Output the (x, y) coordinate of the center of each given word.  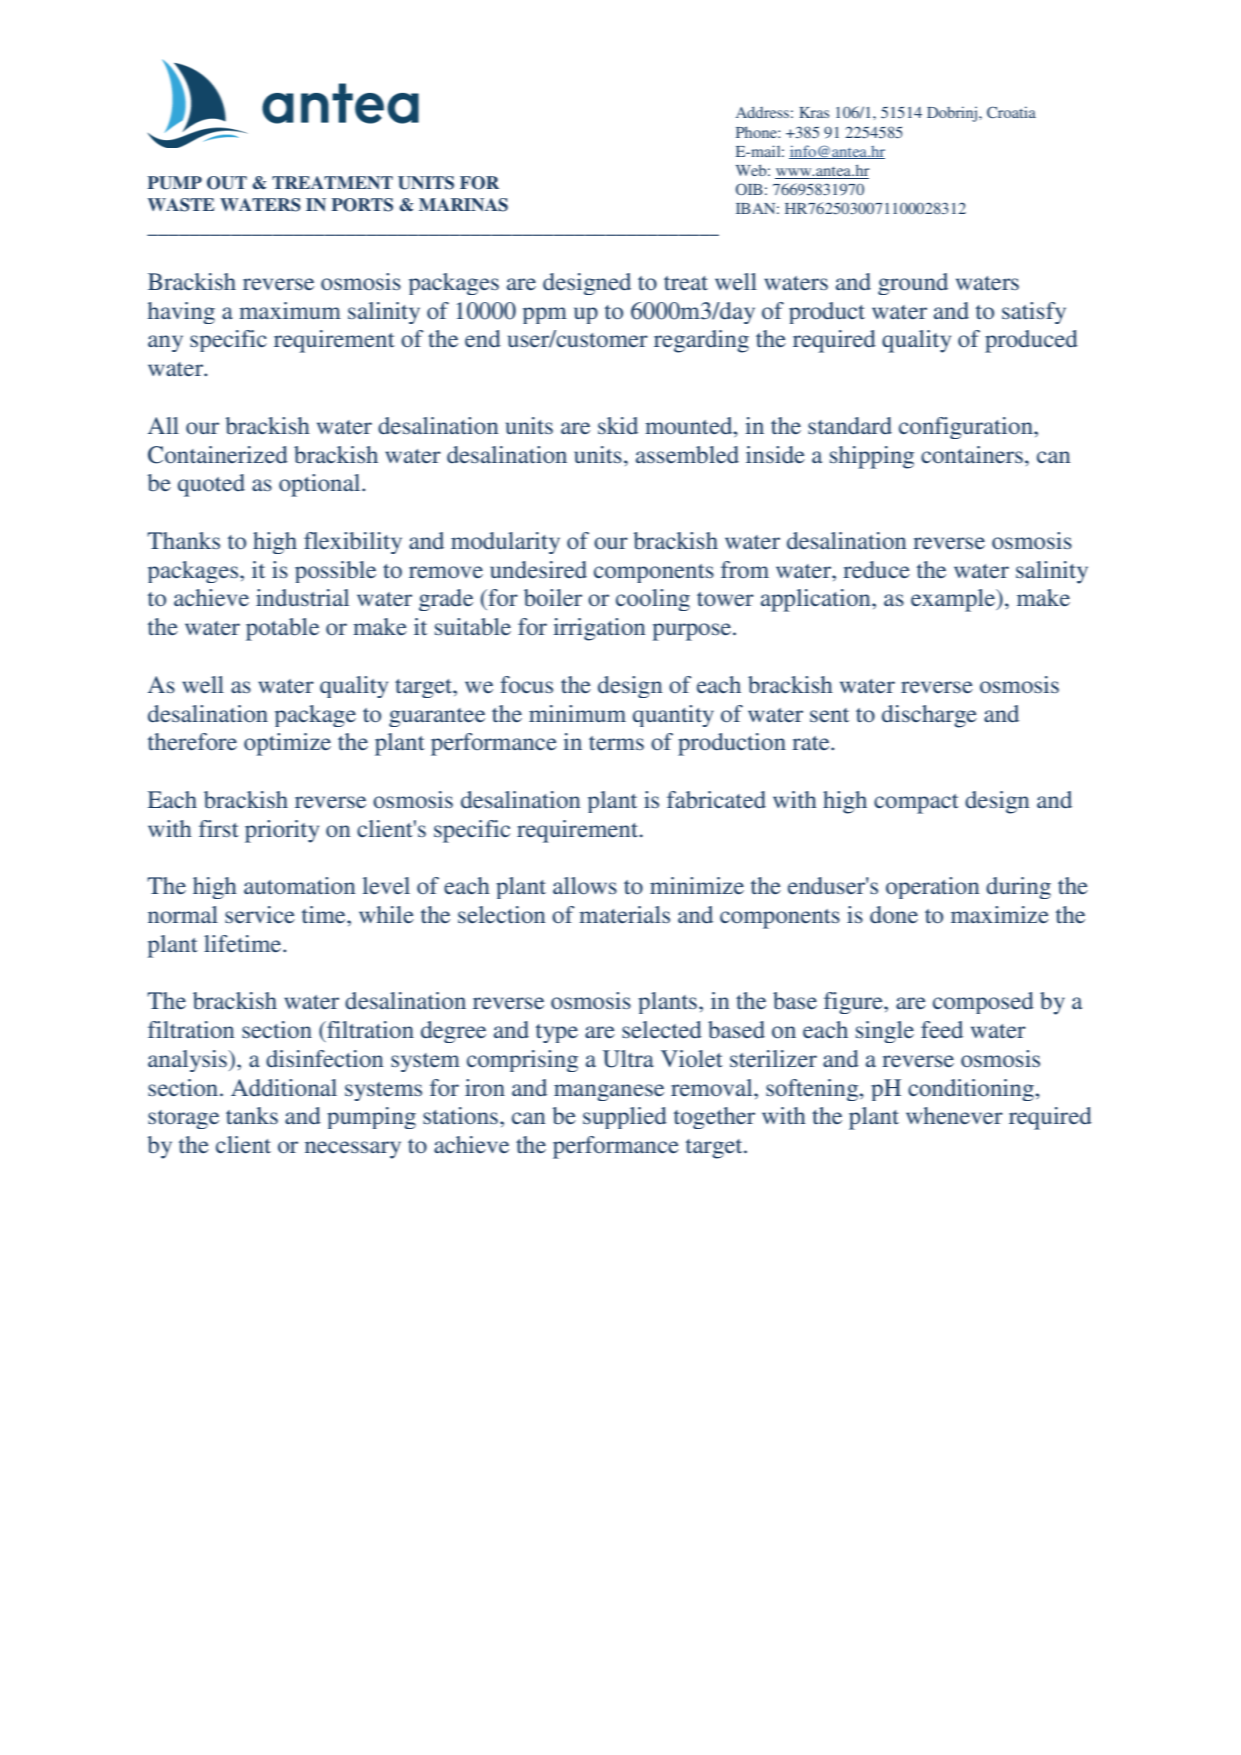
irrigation (599, 629)
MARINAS (463, 205)
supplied (625, 1118)
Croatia (1011, 112)
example (954, 600)
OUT (227, 183)
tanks (252, 1115)
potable (282, 629)
